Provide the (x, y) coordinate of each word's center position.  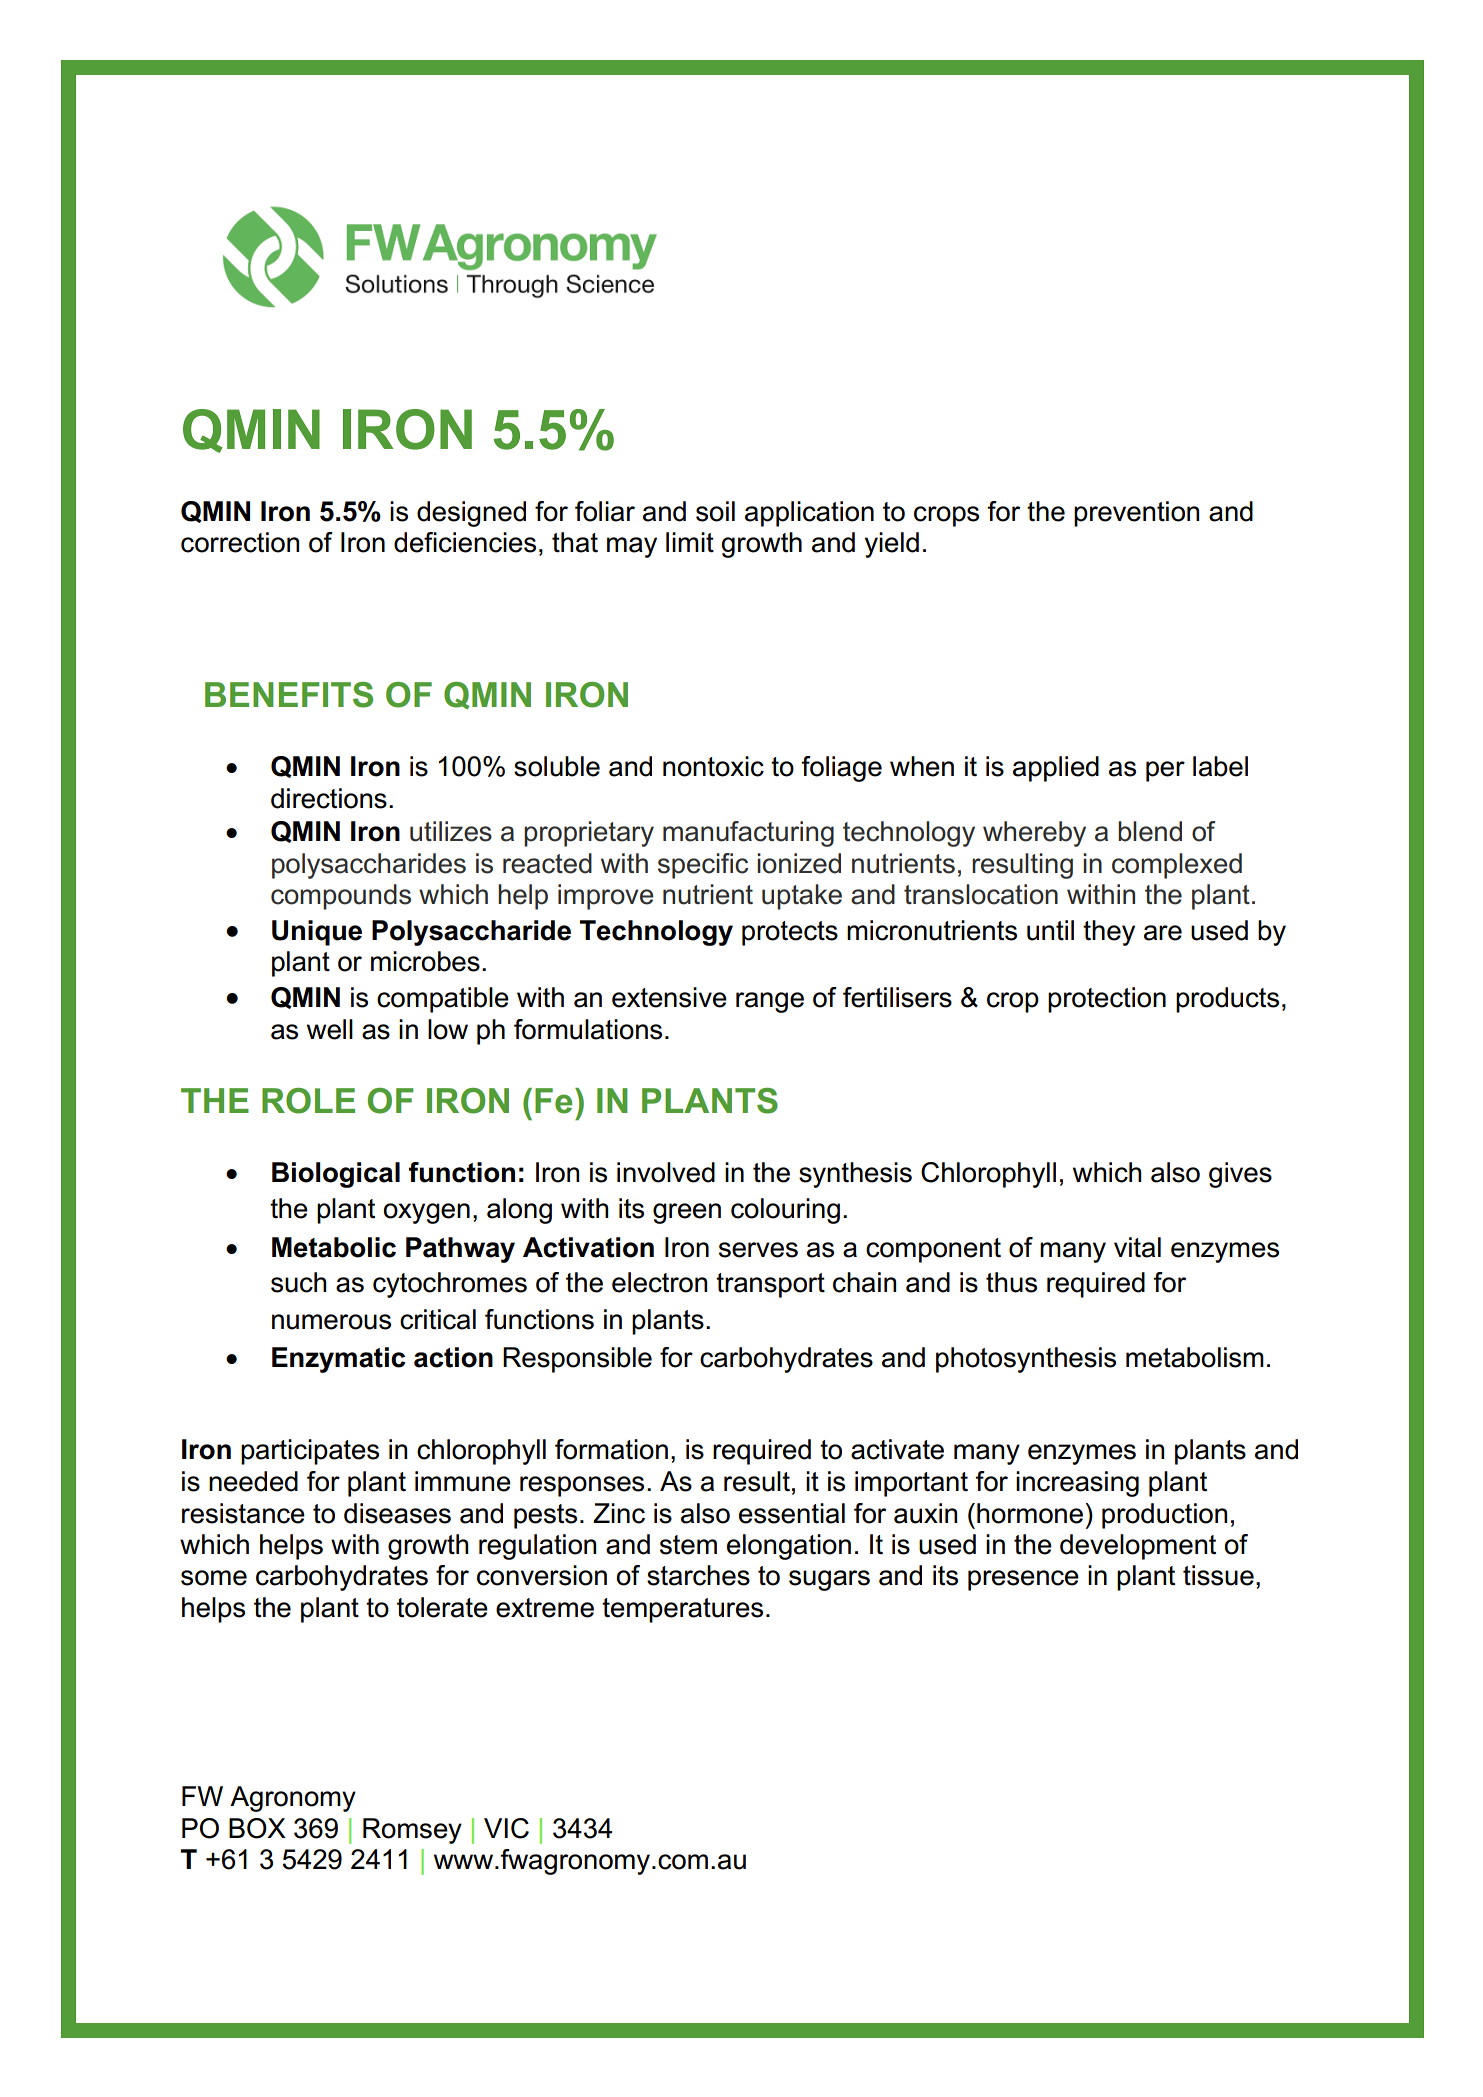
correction (240, 542)
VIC (506, 1828)
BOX (257, 1828)
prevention (1136, 514)
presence (1023, 1580)
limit (690, 542)
